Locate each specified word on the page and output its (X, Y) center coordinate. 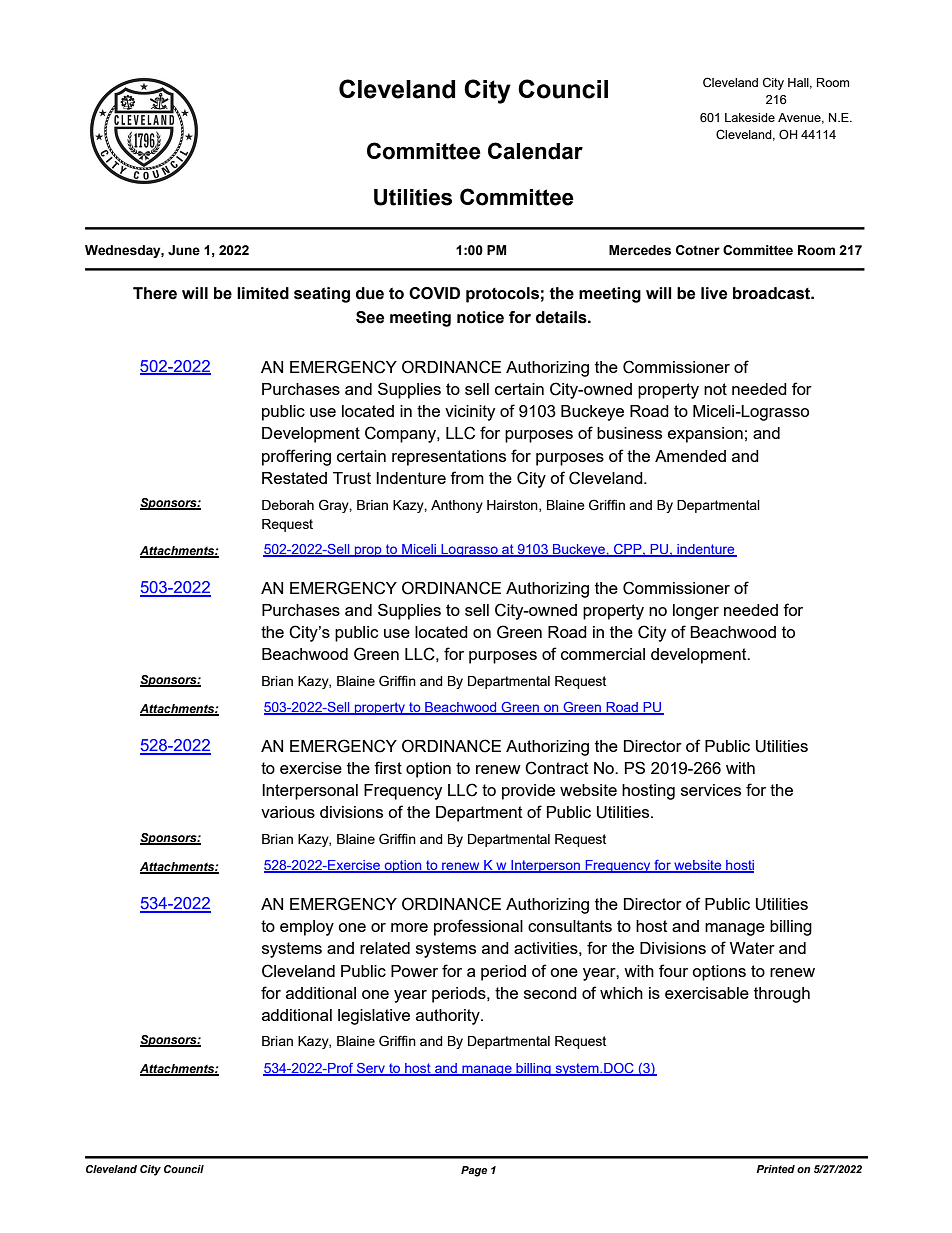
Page (474, 1171)
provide (528, 792)
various (288, 812)
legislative (374, 1017)
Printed (775, 1169)
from (467, 477)
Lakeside (750, 117)
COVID (434, 293)
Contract (557, 768)
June (184, 250)
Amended (690, 456)
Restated (294, 478)
